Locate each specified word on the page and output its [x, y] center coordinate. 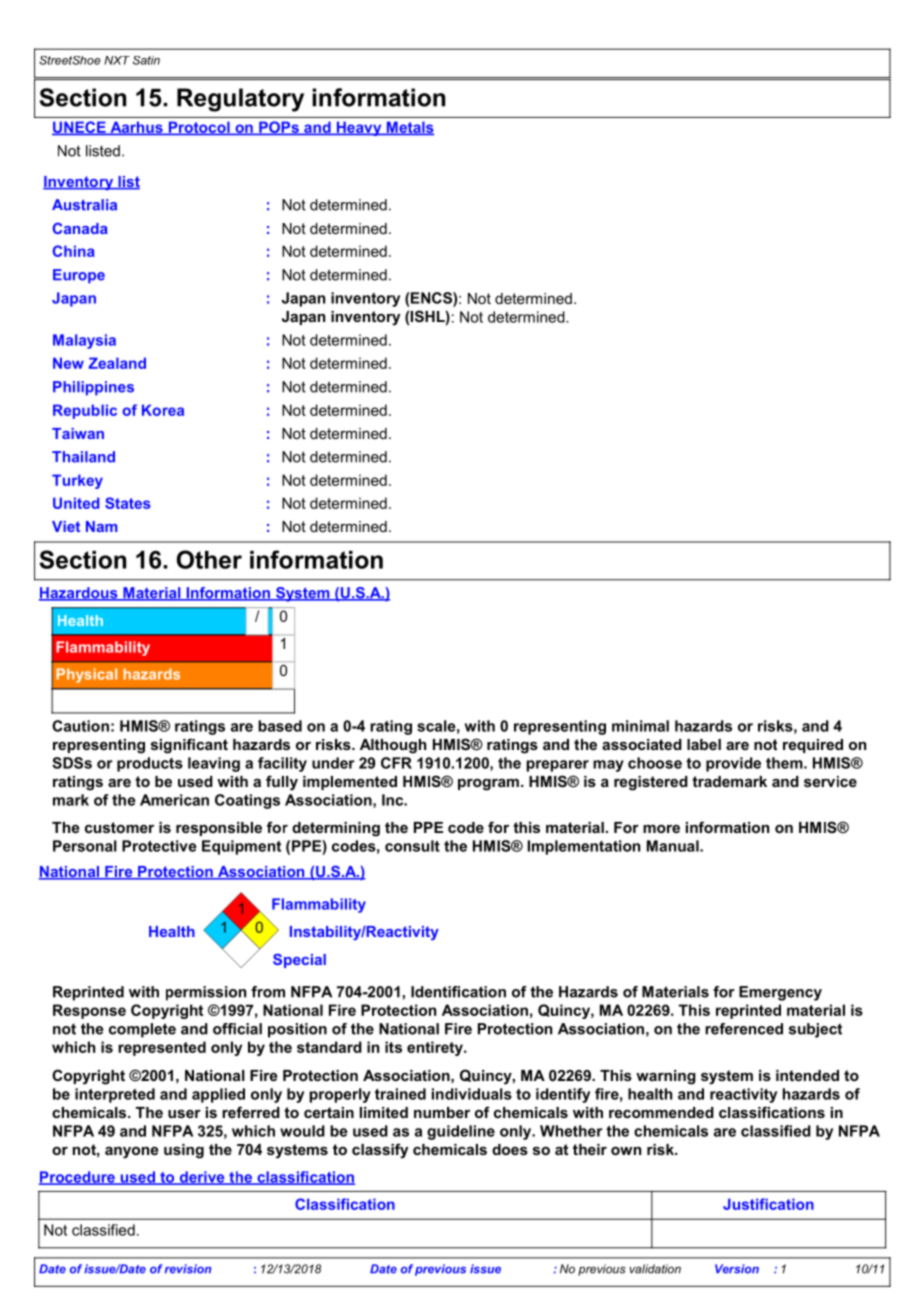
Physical [87, 675]
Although [393, 746]
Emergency [780, 993]
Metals [409, 128]
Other [209, 559]
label [704, 744]
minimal [640, 726]
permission [206, 993]
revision [188, 1269]
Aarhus [136, 128]
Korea [163, 410]
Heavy [359, 128]
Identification [458, 992]
